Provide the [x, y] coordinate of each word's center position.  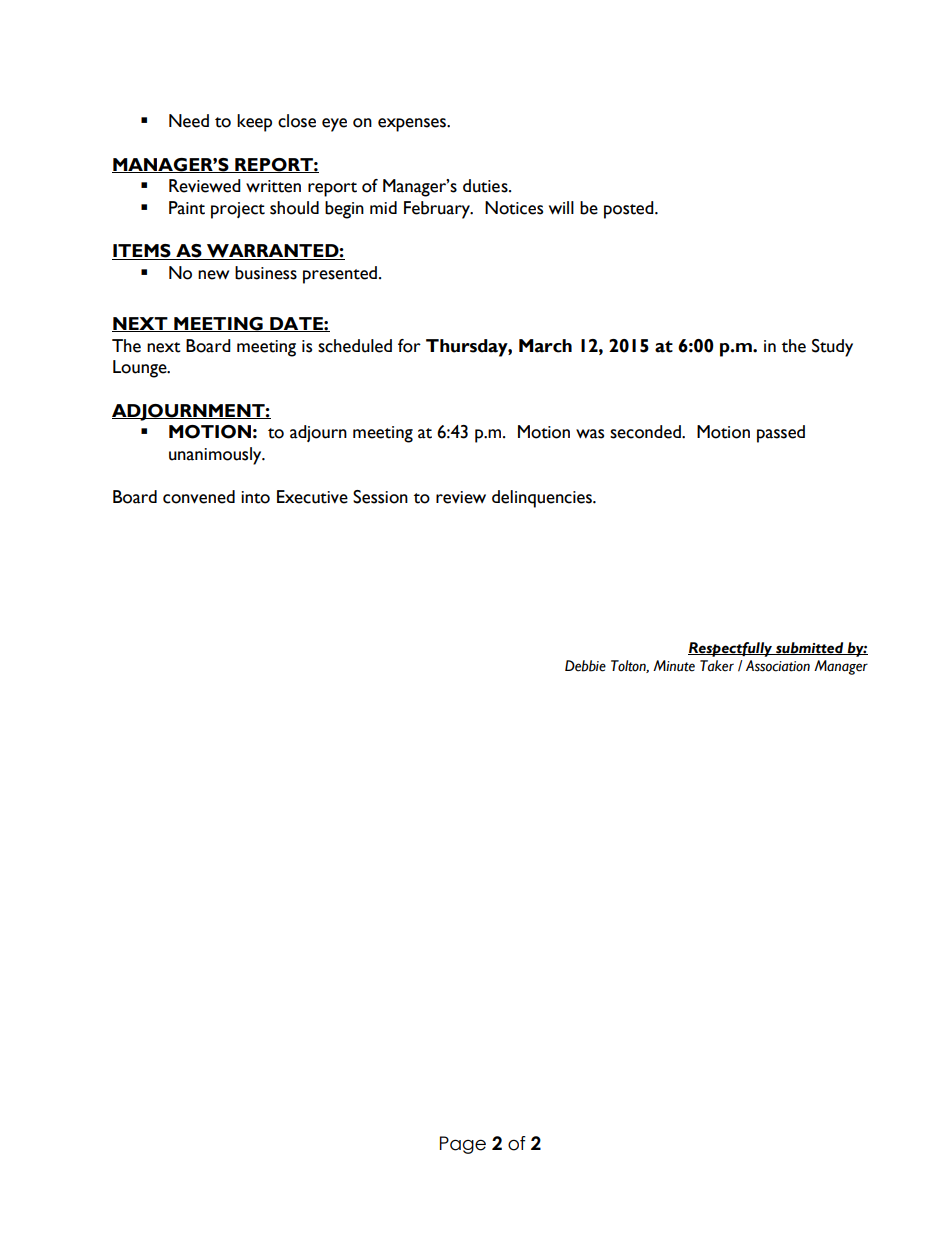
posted [630, 210]
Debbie [585, 666]
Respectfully [731, 649]
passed [781, 434]
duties [486, 186]
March [545, 346]
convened [199, 497]
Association [778, 666]
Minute [674, 666]
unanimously [216, 456]
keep [254, 123]
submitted [810, 648]
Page [463, 1145]
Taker [717, 666]
